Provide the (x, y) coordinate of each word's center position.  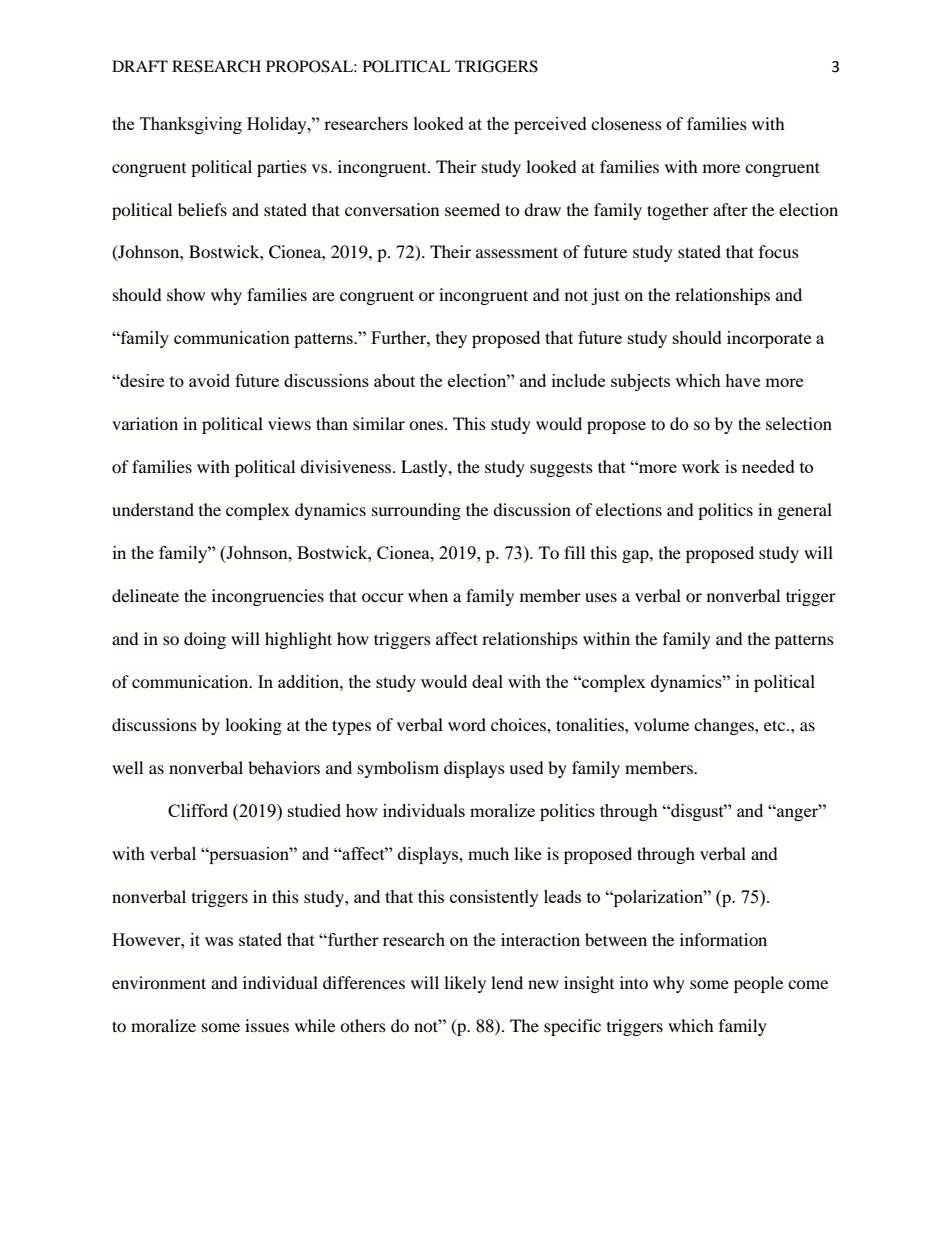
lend (507, 982)
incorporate (769, 339)
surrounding (416, 511)
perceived (550, 125)
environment (159, 982)
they (451, 339)
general (804, 511)
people (758, 984)
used (526, 767)
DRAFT (140, 66)
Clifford (198, 810)
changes (725, 726)
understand (153, 509)
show (186, 294)
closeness (626, 123)
